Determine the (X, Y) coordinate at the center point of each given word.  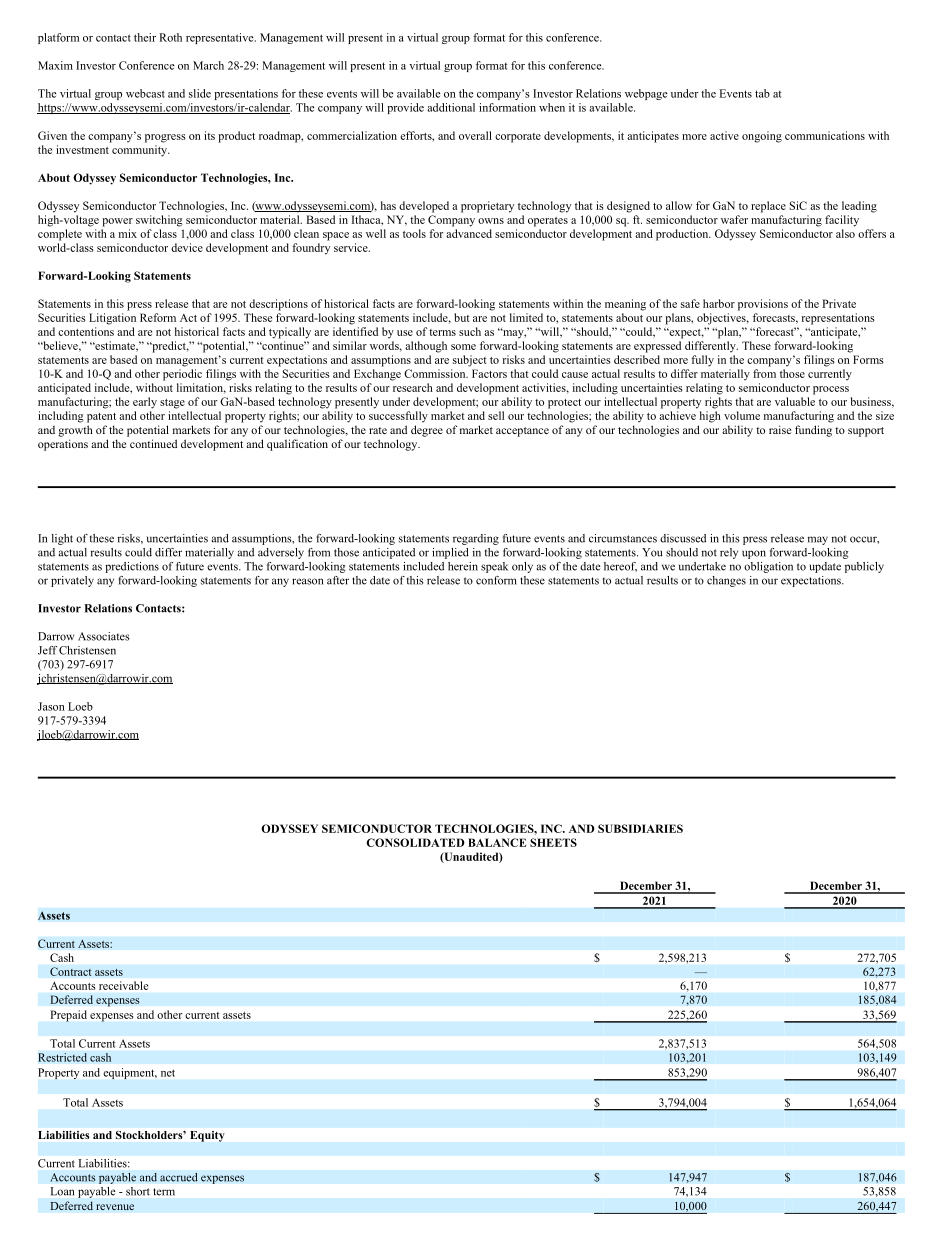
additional (451, 107)
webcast (145, 93)
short (138, 1191)
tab (762, 93)
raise (780, 429)
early (145, 403)
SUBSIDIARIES (640, 828)
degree (427, 431)
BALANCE (497, 842)
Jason (51, 706)
